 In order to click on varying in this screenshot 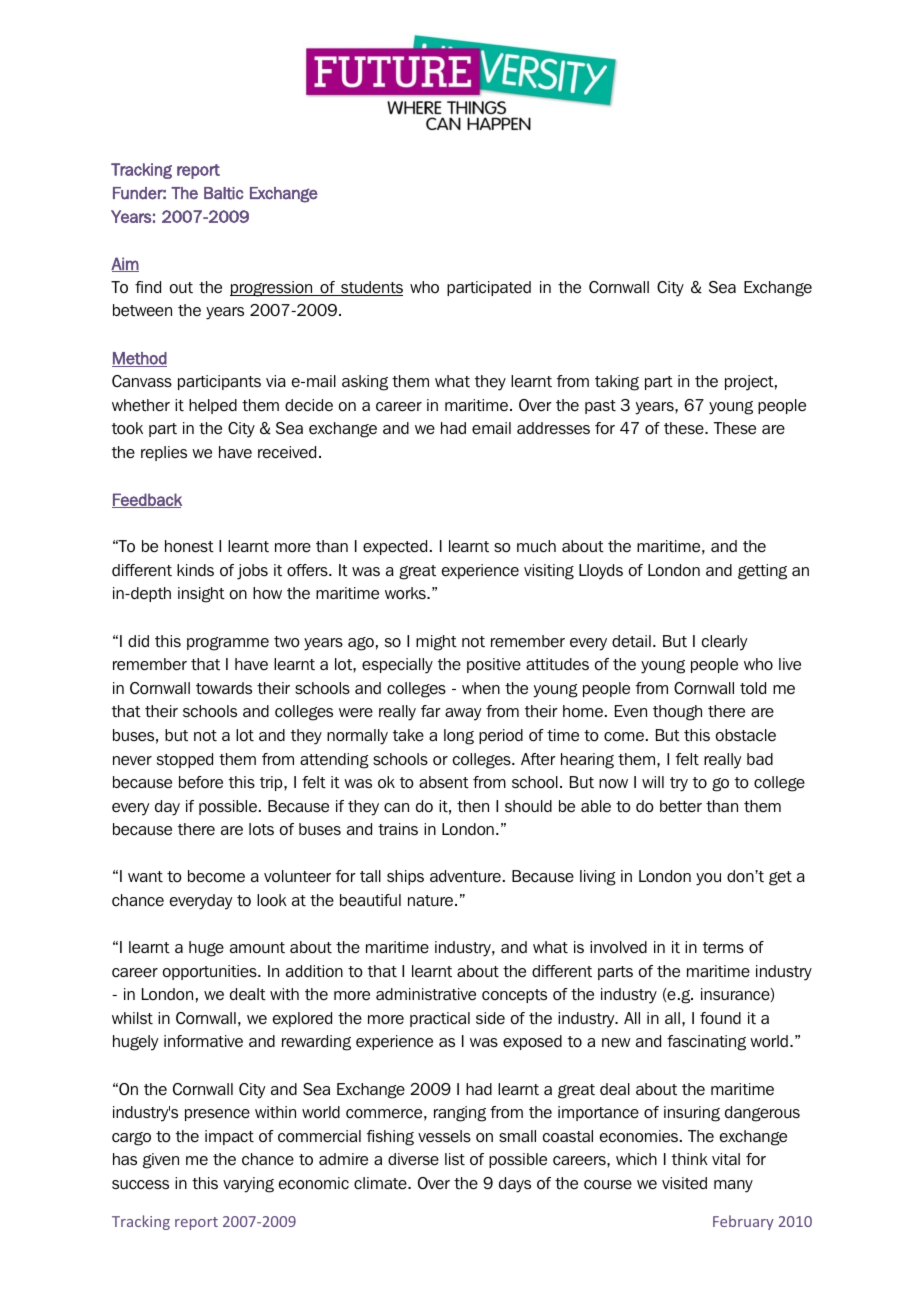, I will do `click(248, 1185)`.
